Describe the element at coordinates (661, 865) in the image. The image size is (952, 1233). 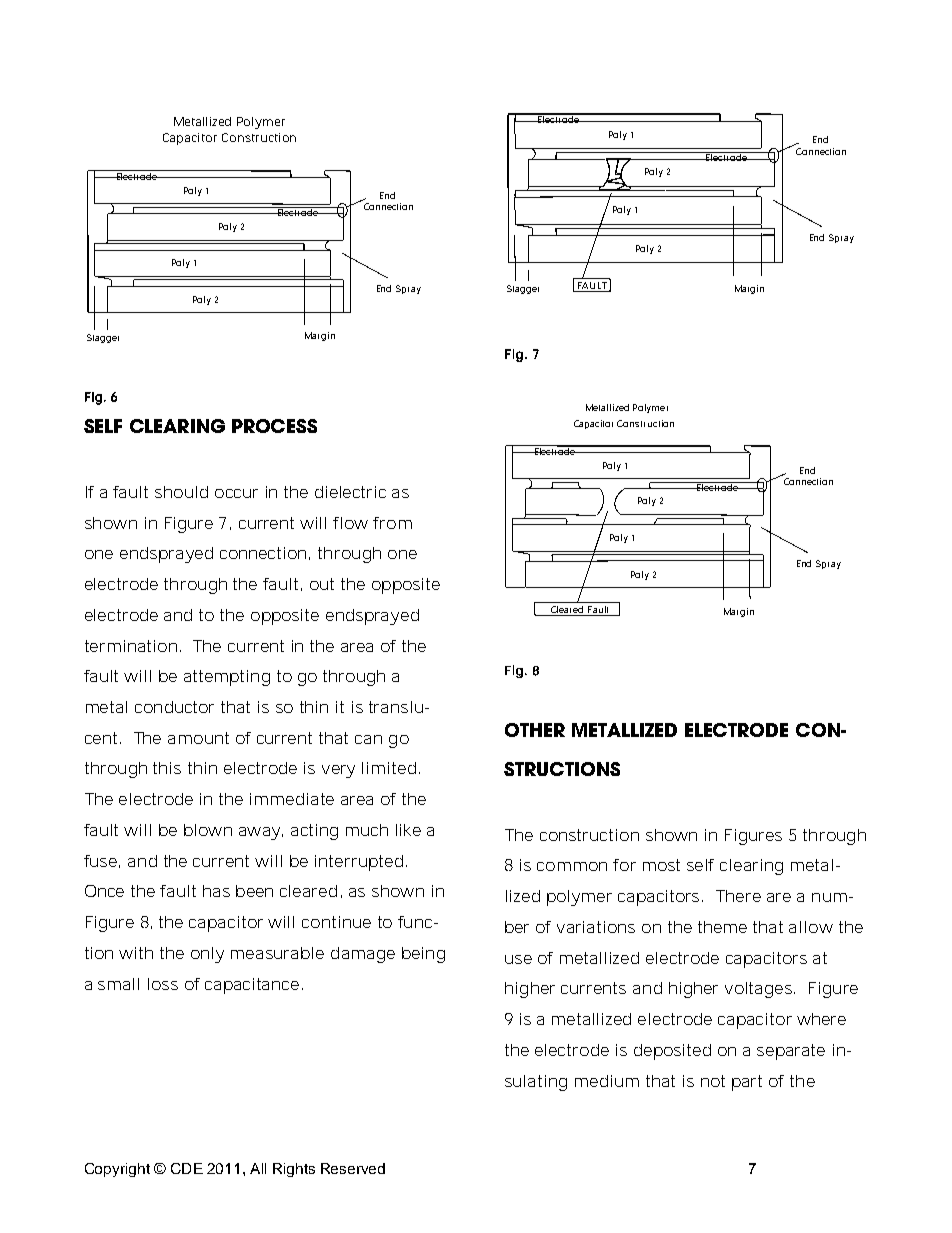
I see `most` at that location.
